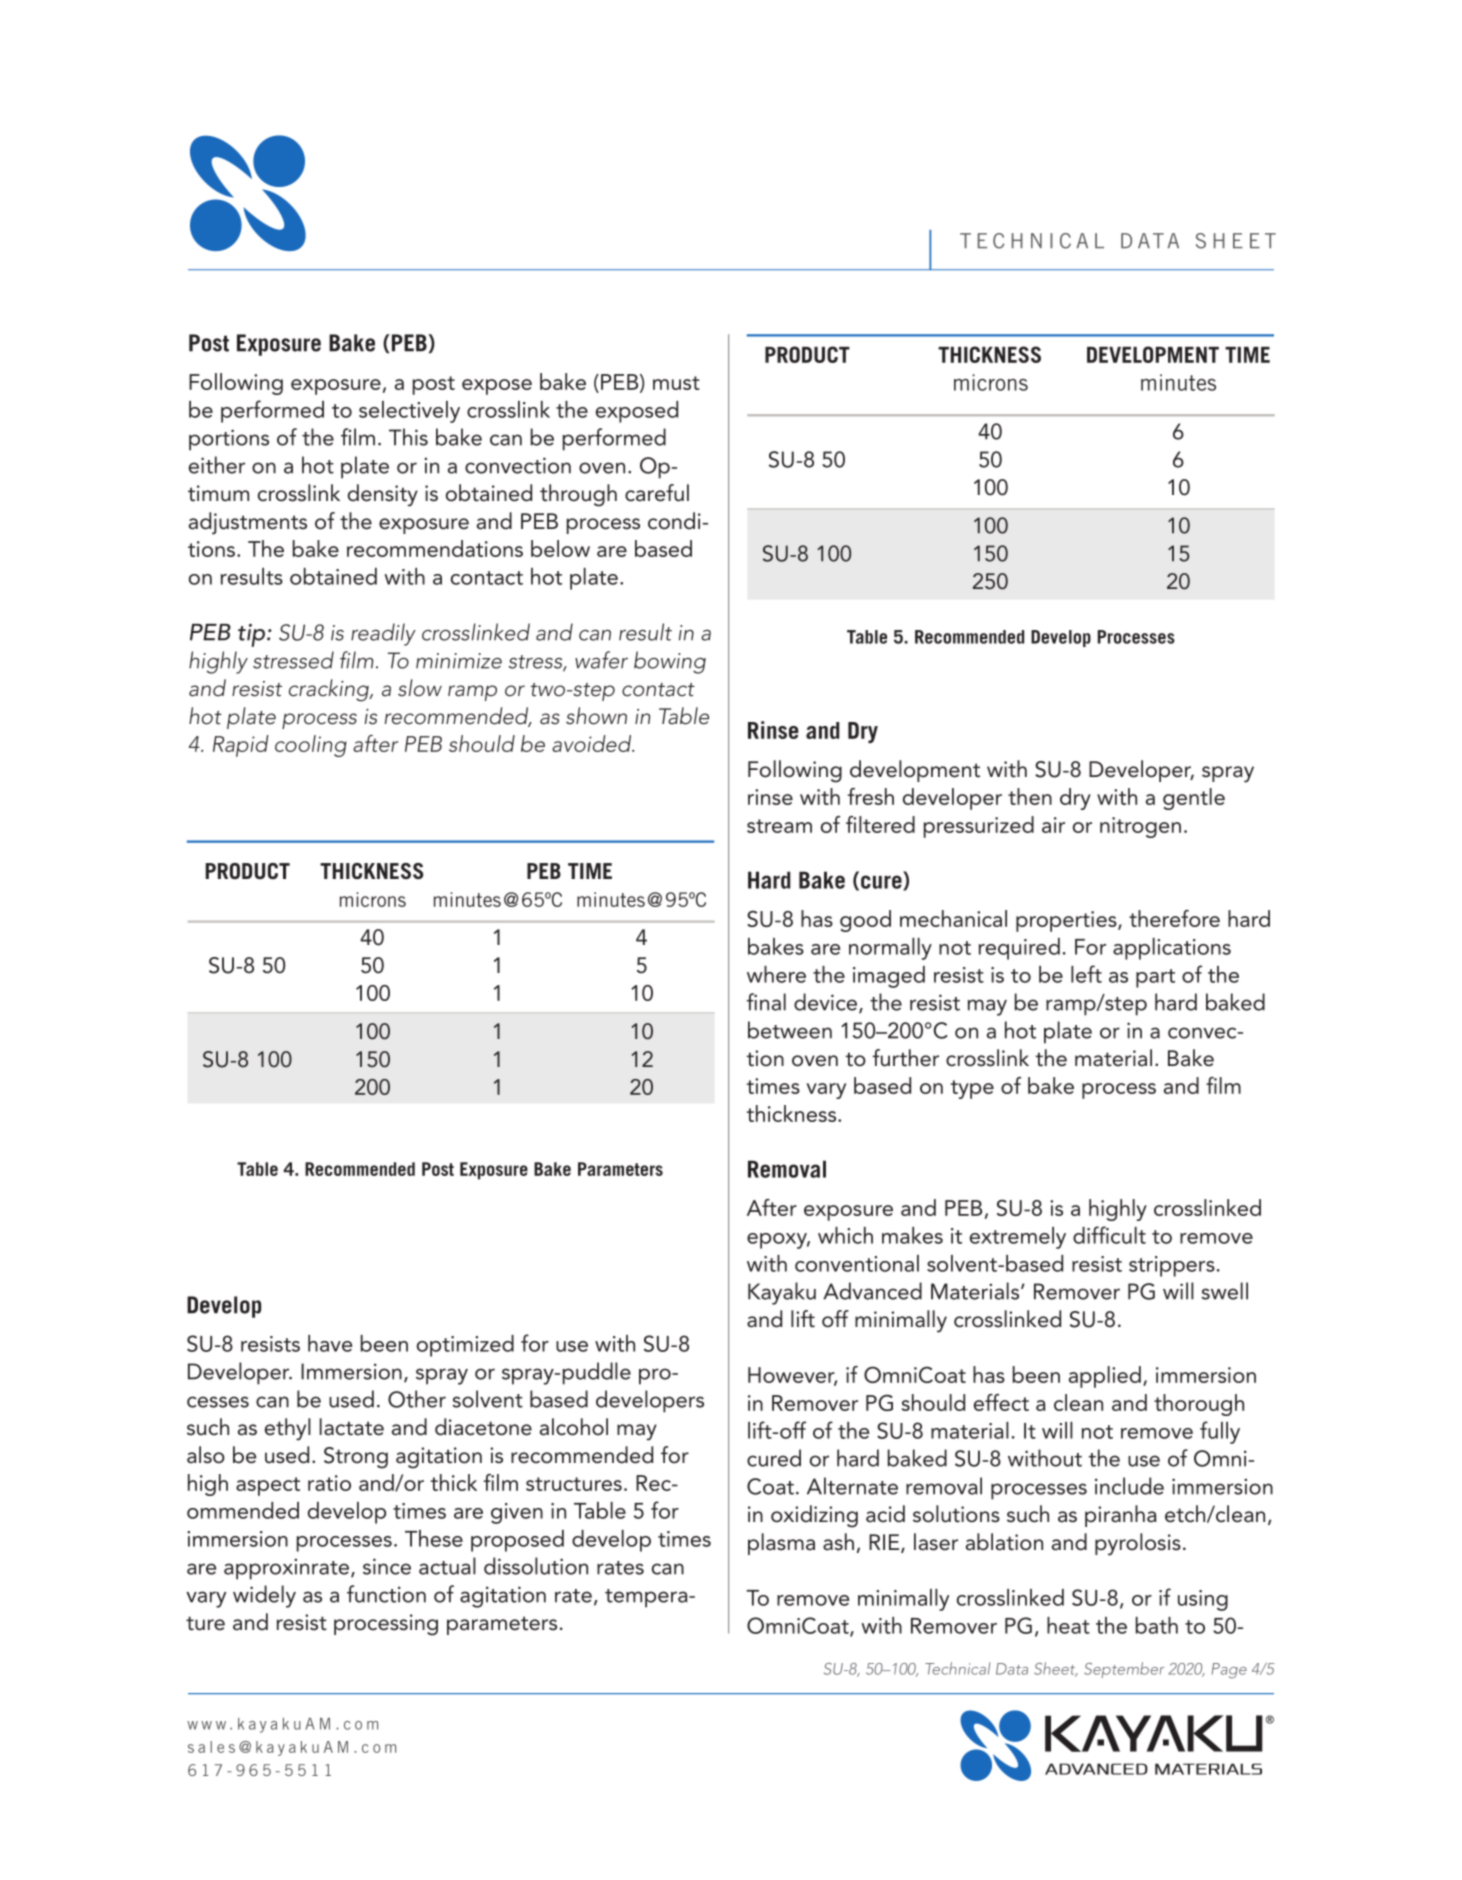 The image size is (1462, 1880). I want to click on widely, so click(264, 1596).
